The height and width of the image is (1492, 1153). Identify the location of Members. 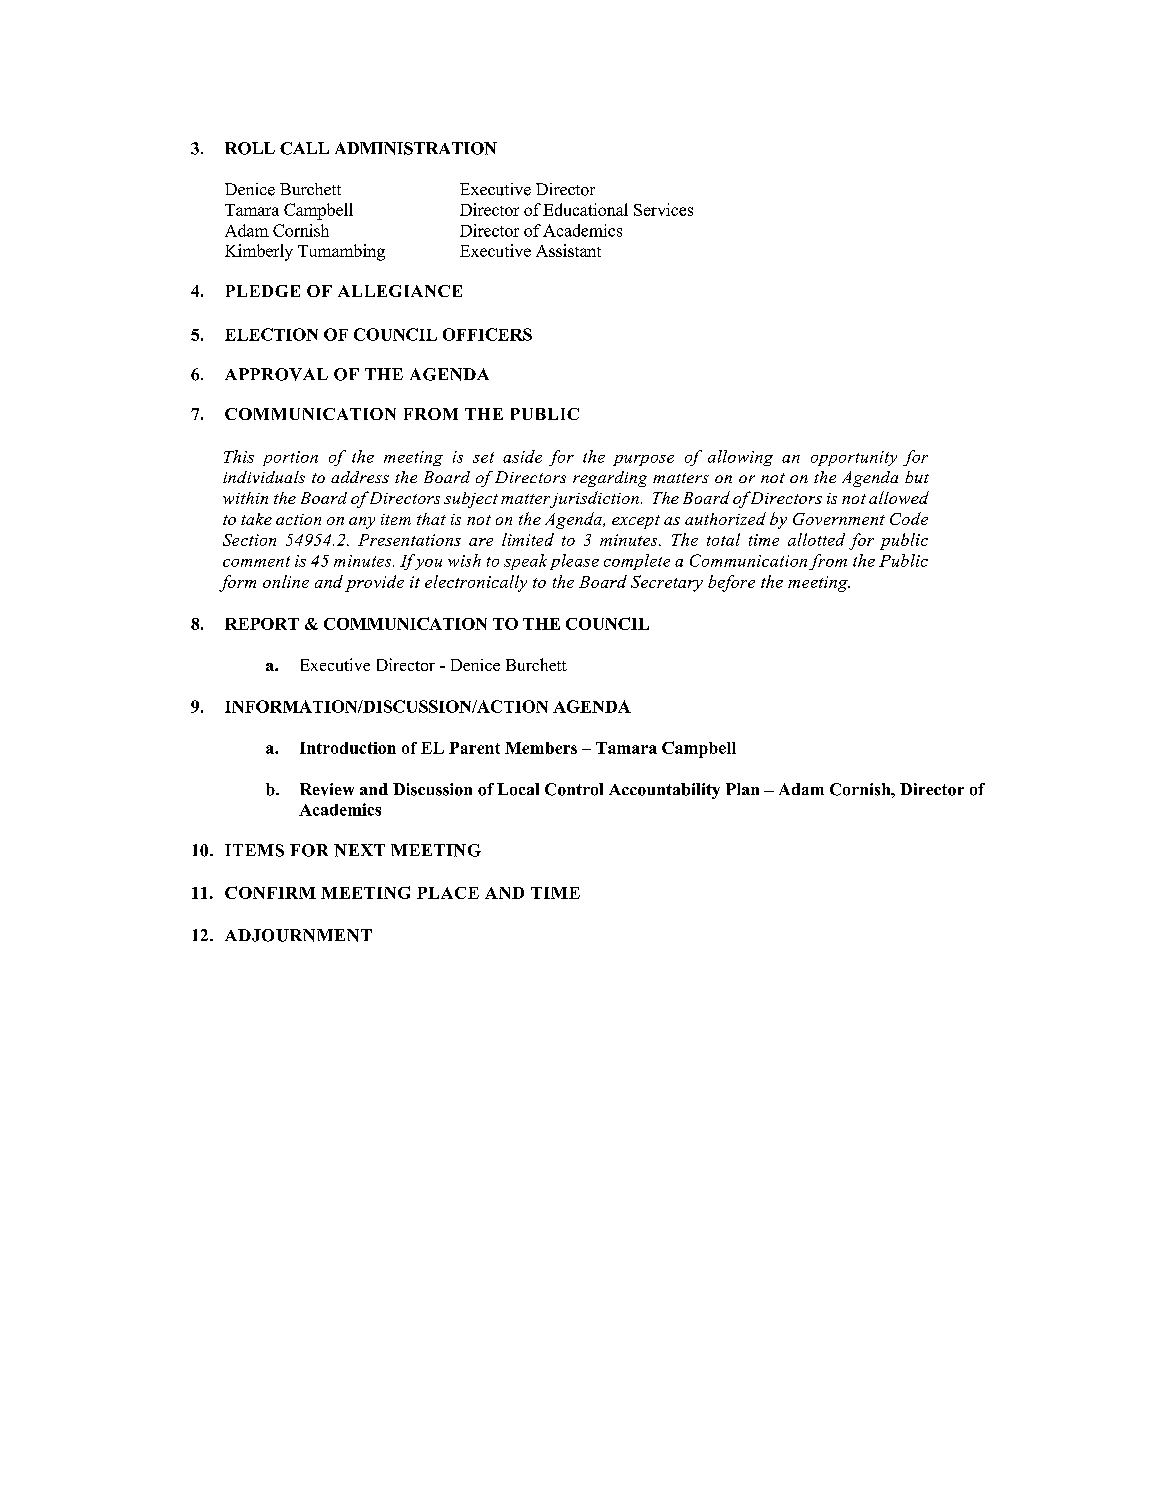
(541, 748).
